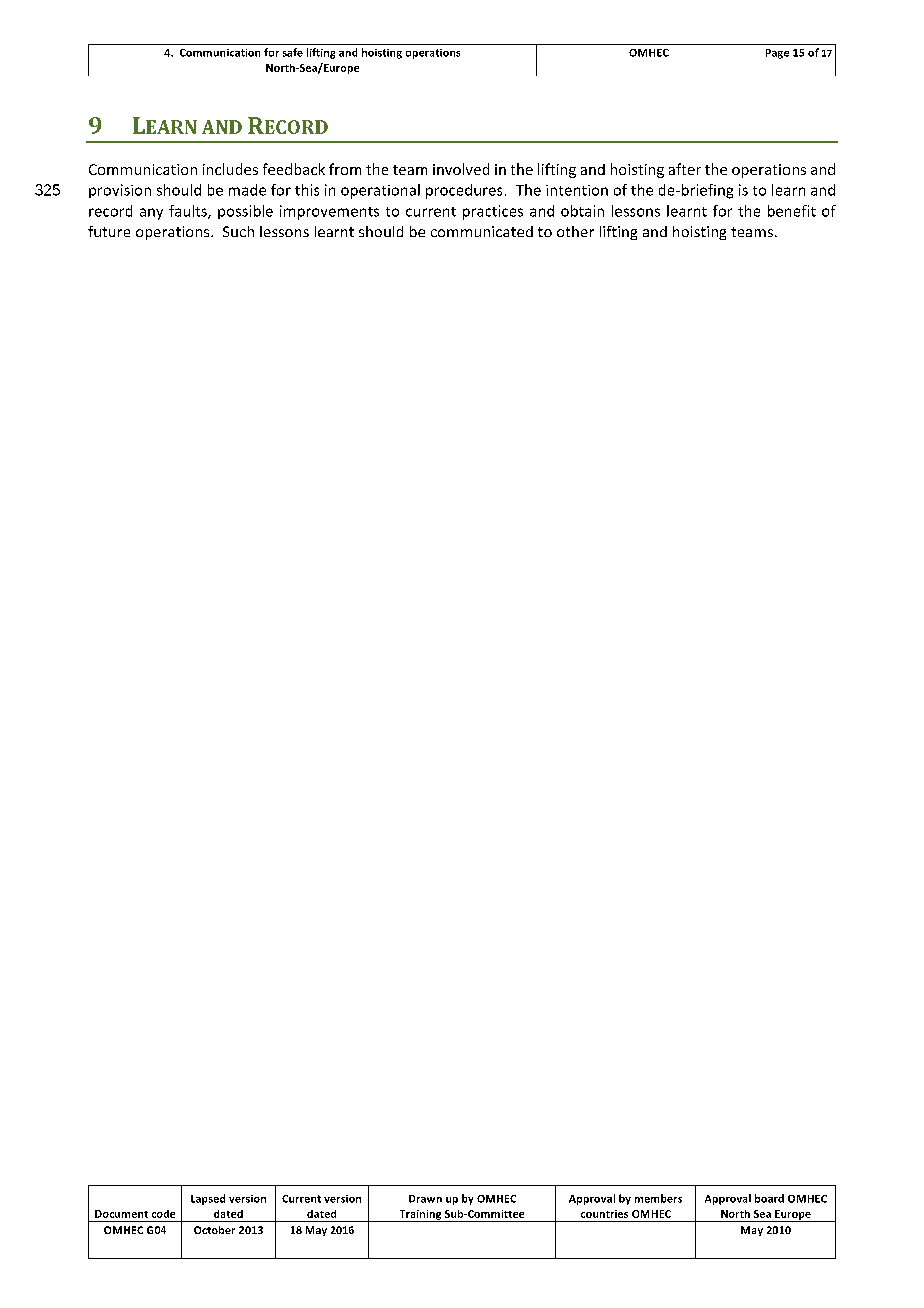  I want to click on Drawn, so click(425, 1199).
